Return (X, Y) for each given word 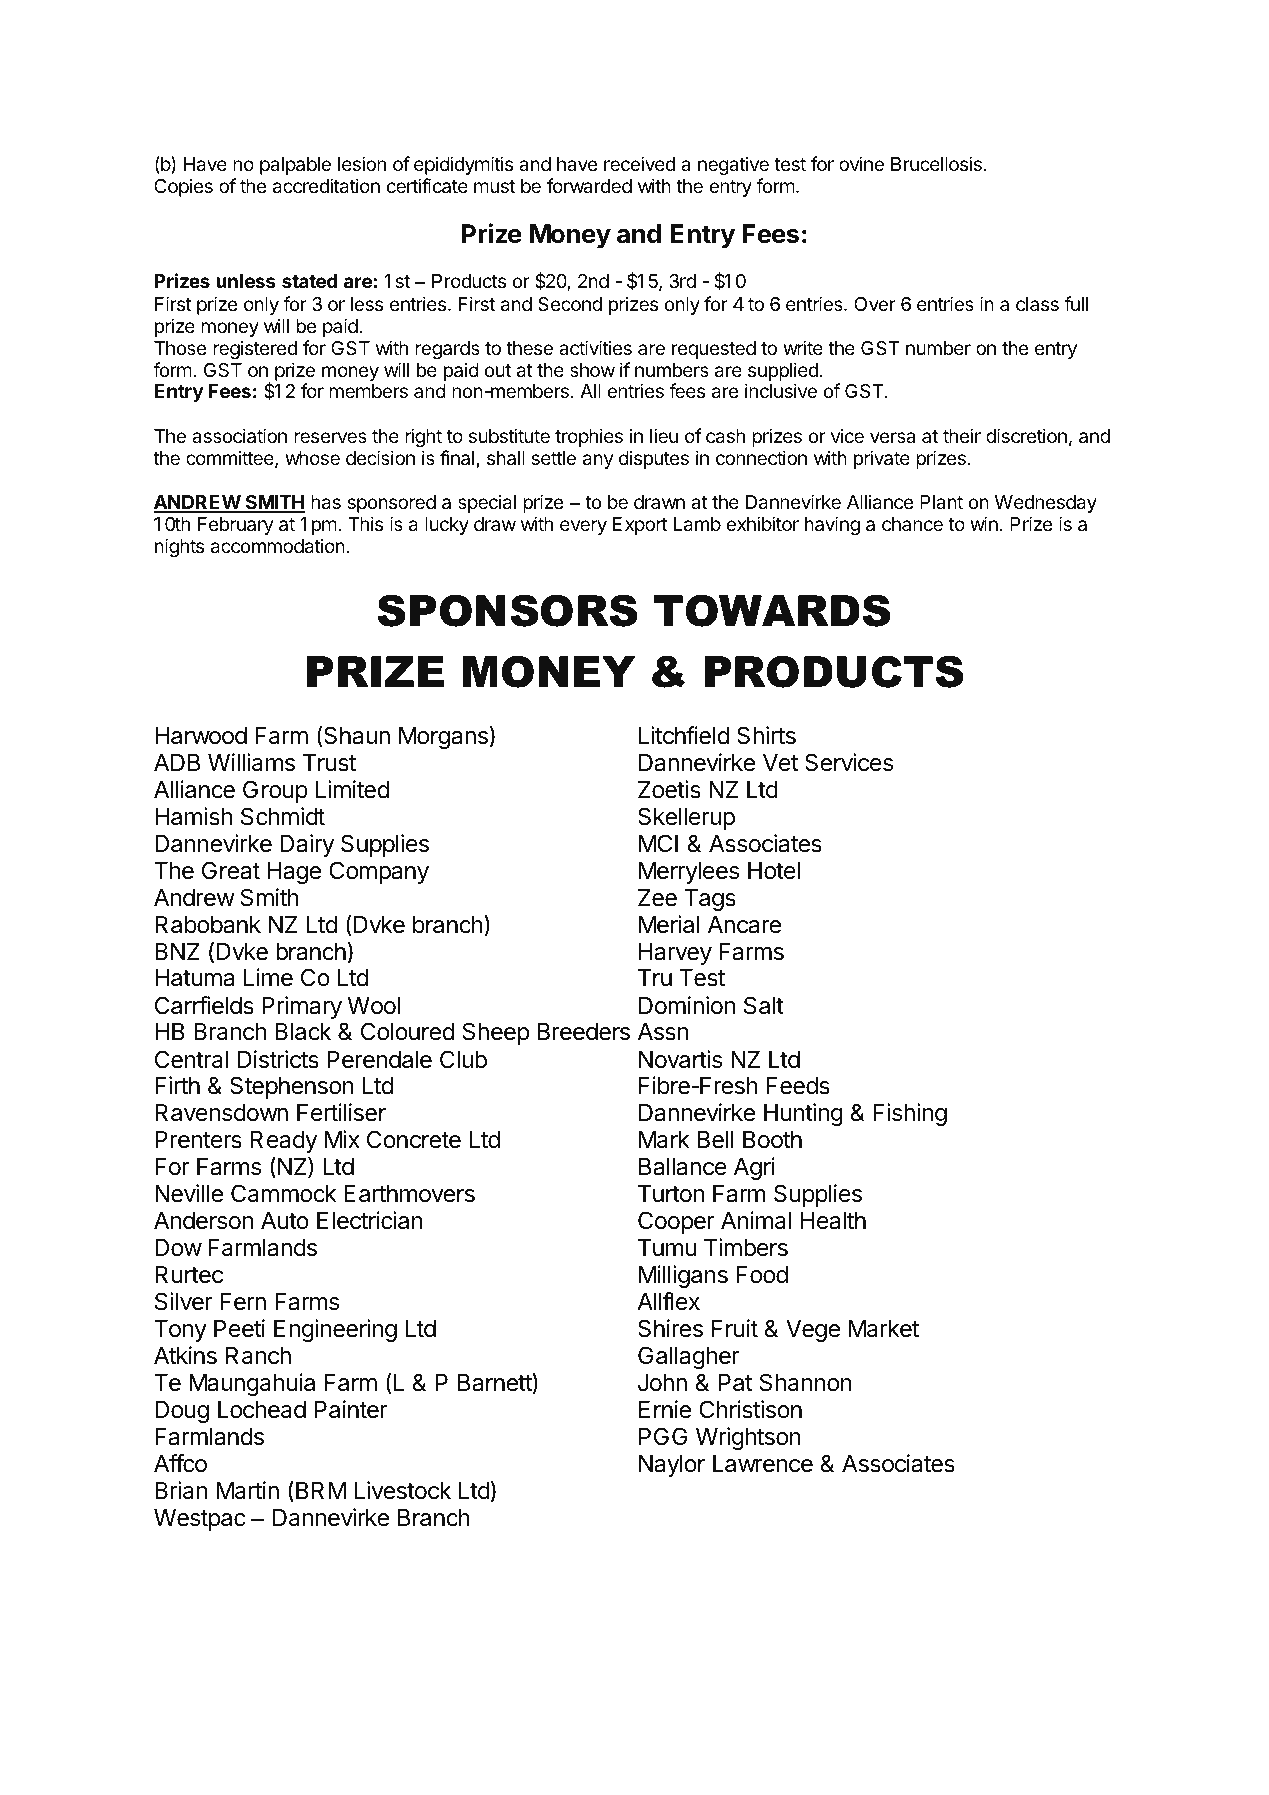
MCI (658, 843)
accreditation (326, 186)
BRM (321, 1490)
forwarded (589, 185)
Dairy (307, 845)
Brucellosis (936, 163)
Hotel (774, 871)
